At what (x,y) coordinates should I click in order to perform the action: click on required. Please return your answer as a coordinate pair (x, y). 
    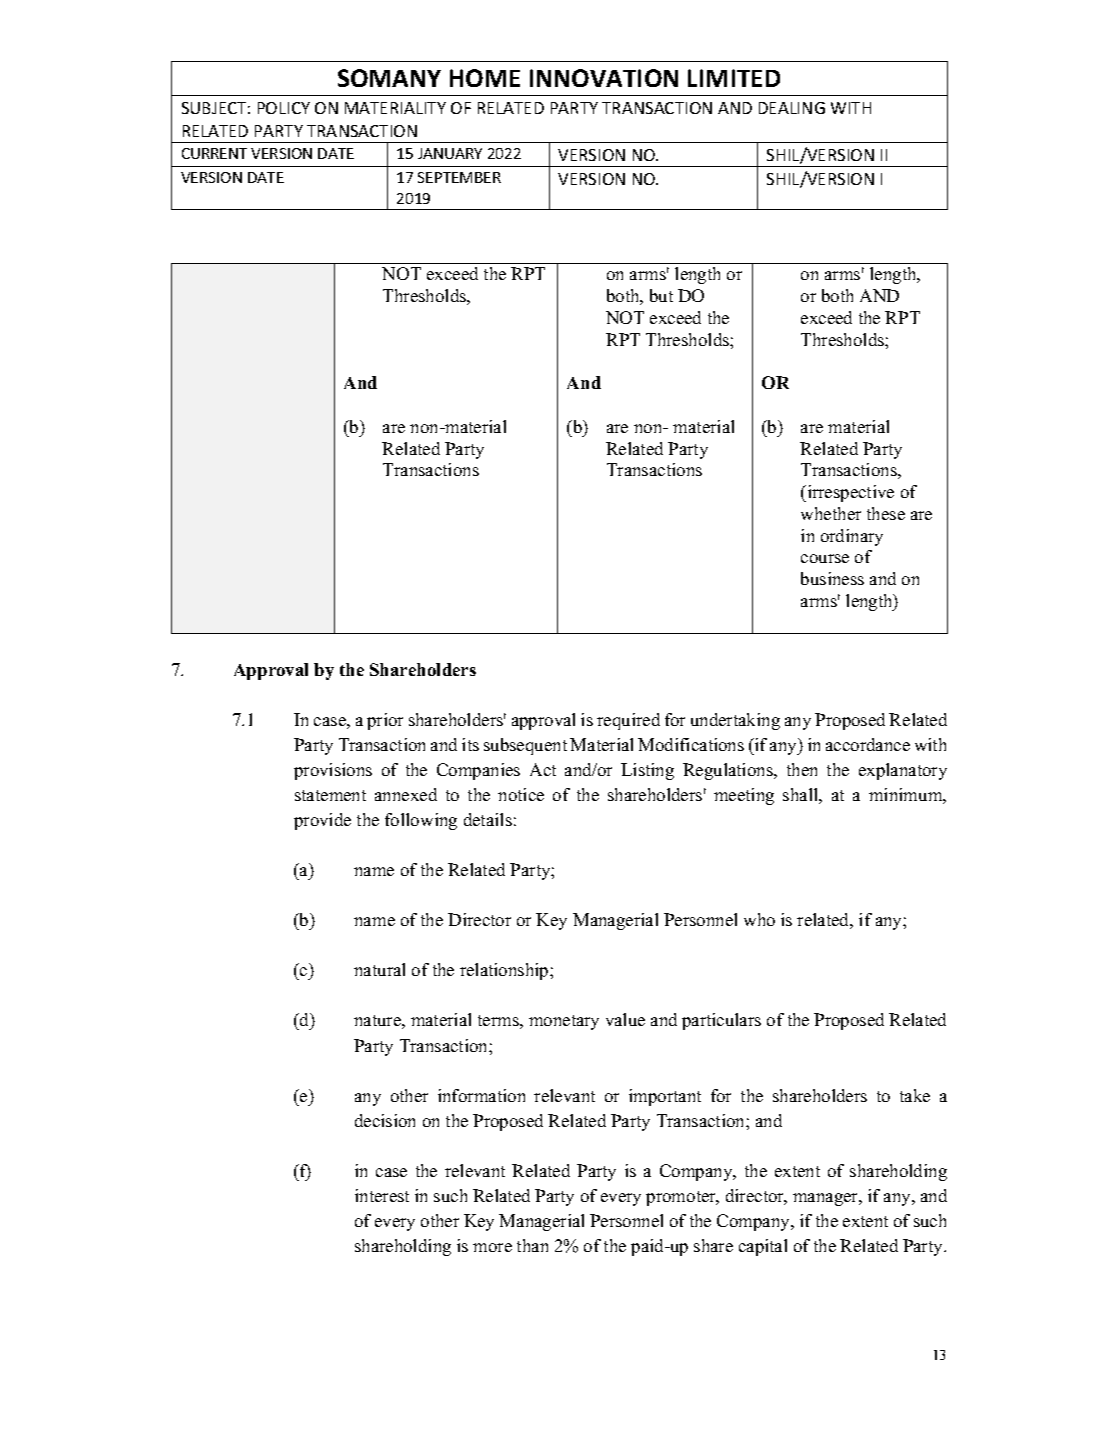
    Looking at the image, I should click on (628, 721).
